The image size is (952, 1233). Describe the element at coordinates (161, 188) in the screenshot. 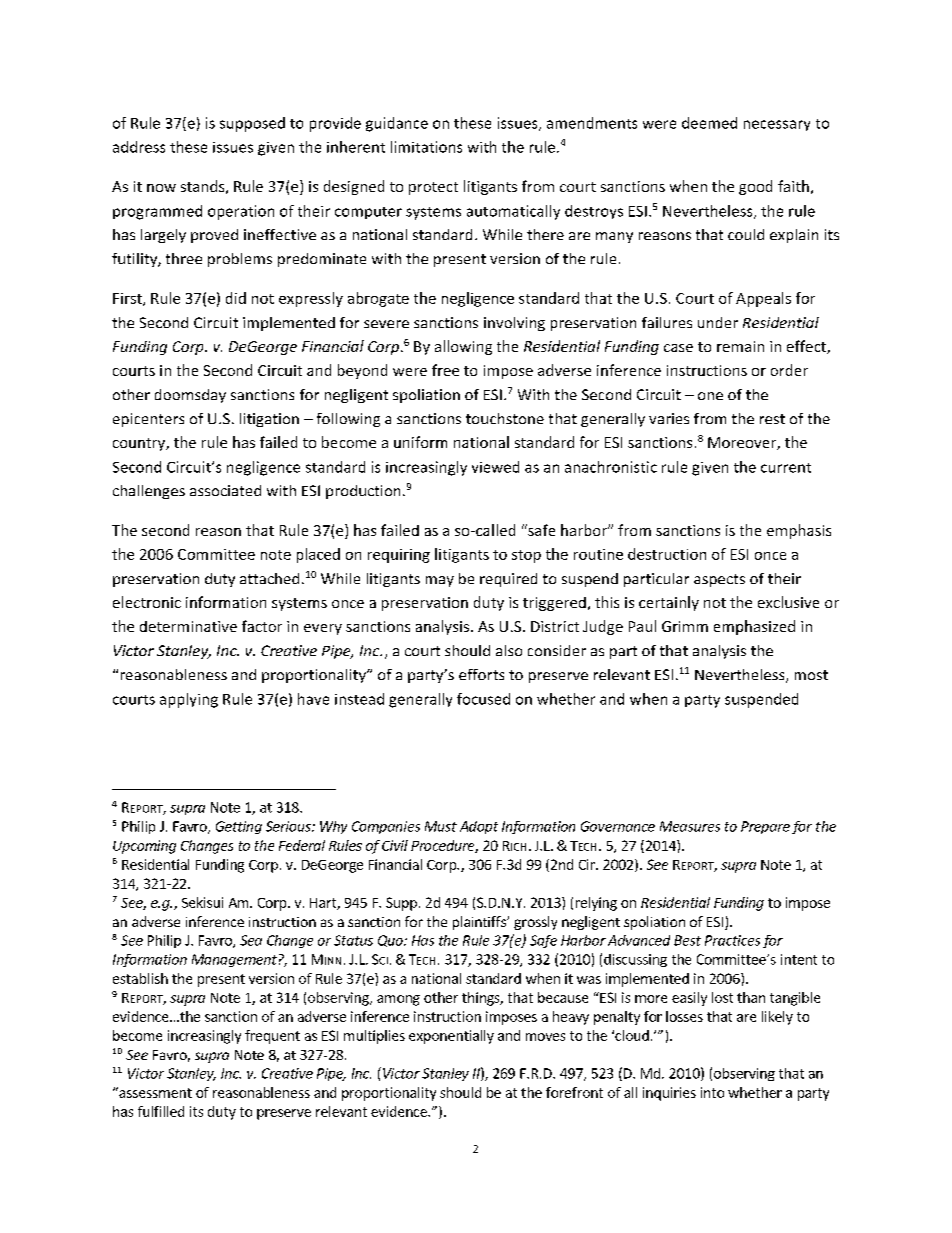

I see `now` at that location.
